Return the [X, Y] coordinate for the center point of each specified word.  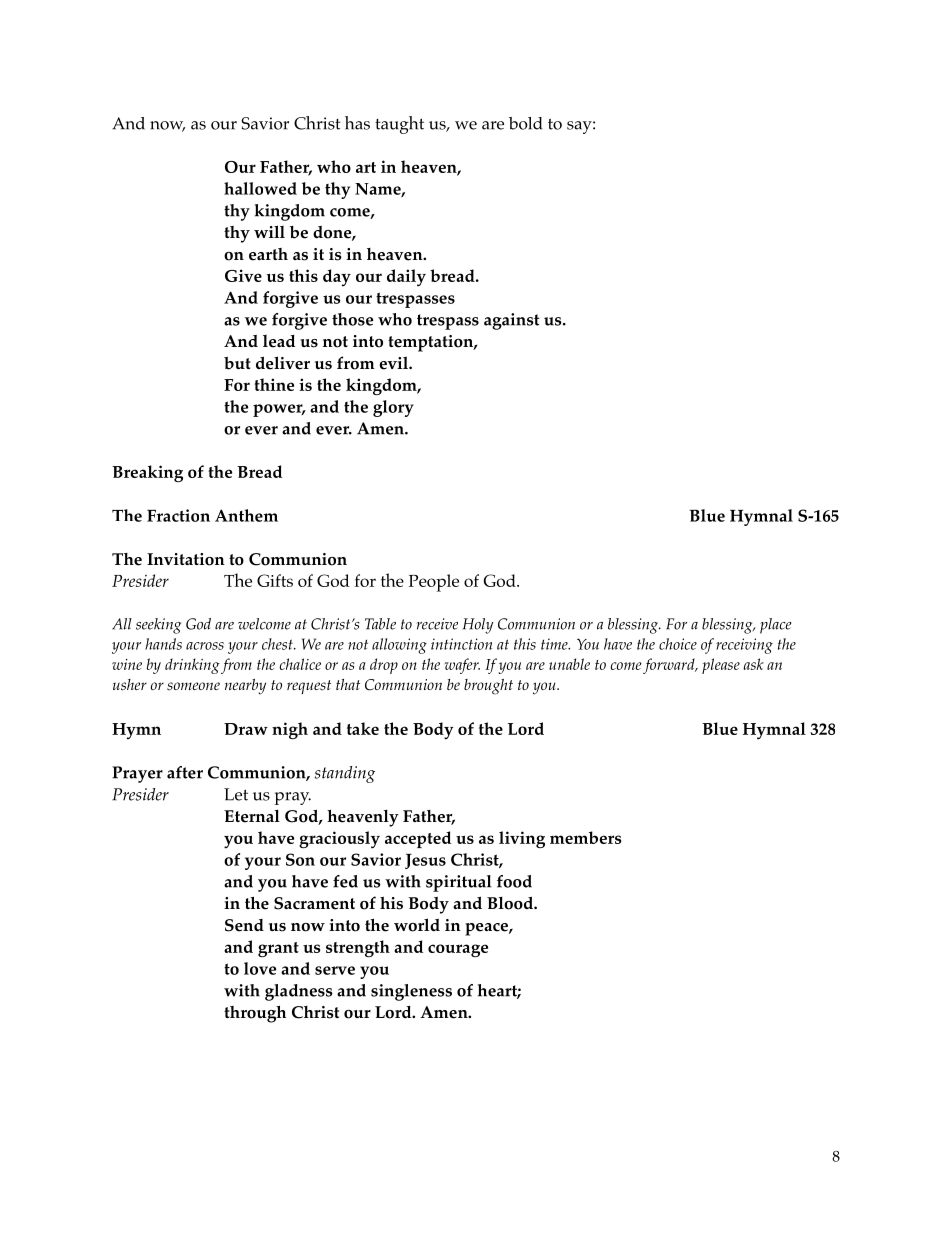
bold [525, 123]
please [721, 666]
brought [488, 687]
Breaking [147, 473]
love [260, 968]
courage [458, 950]
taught [399, 125]
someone [193, 686]
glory [393, 408]
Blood [511, 903]
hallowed [260, 188]
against [511, 321]
